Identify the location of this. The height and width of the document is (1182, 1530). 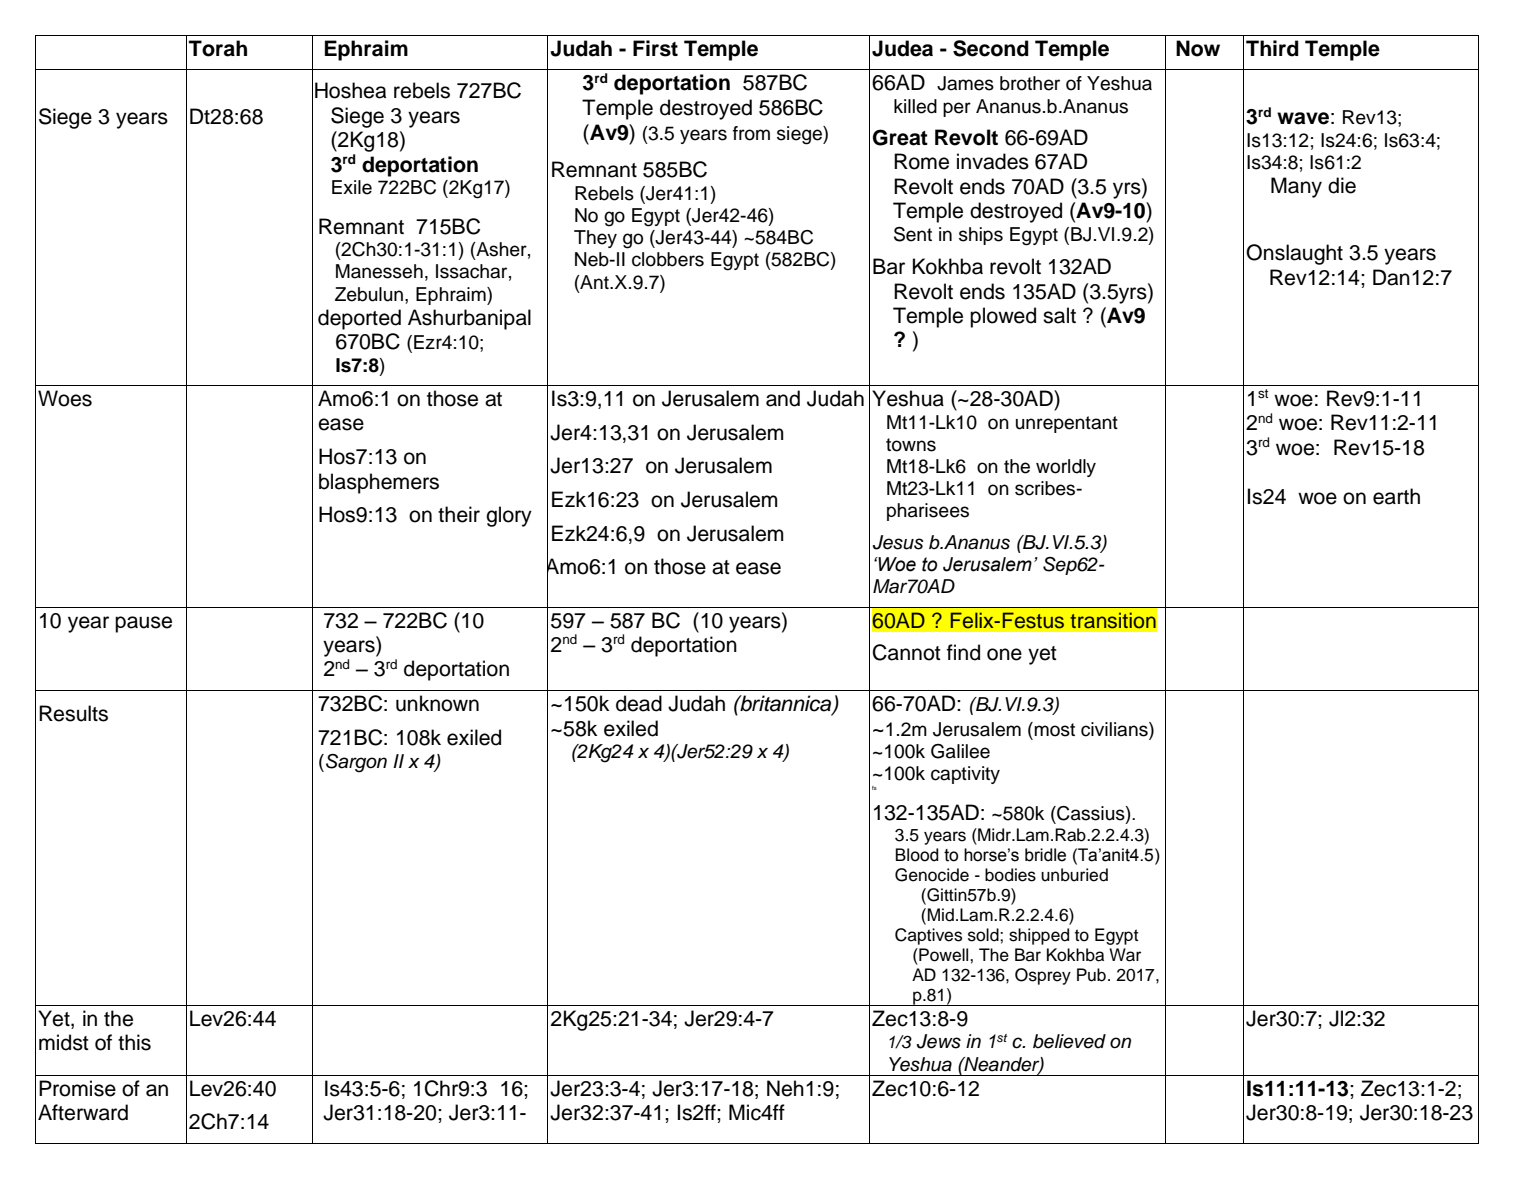
(134, 1042).
